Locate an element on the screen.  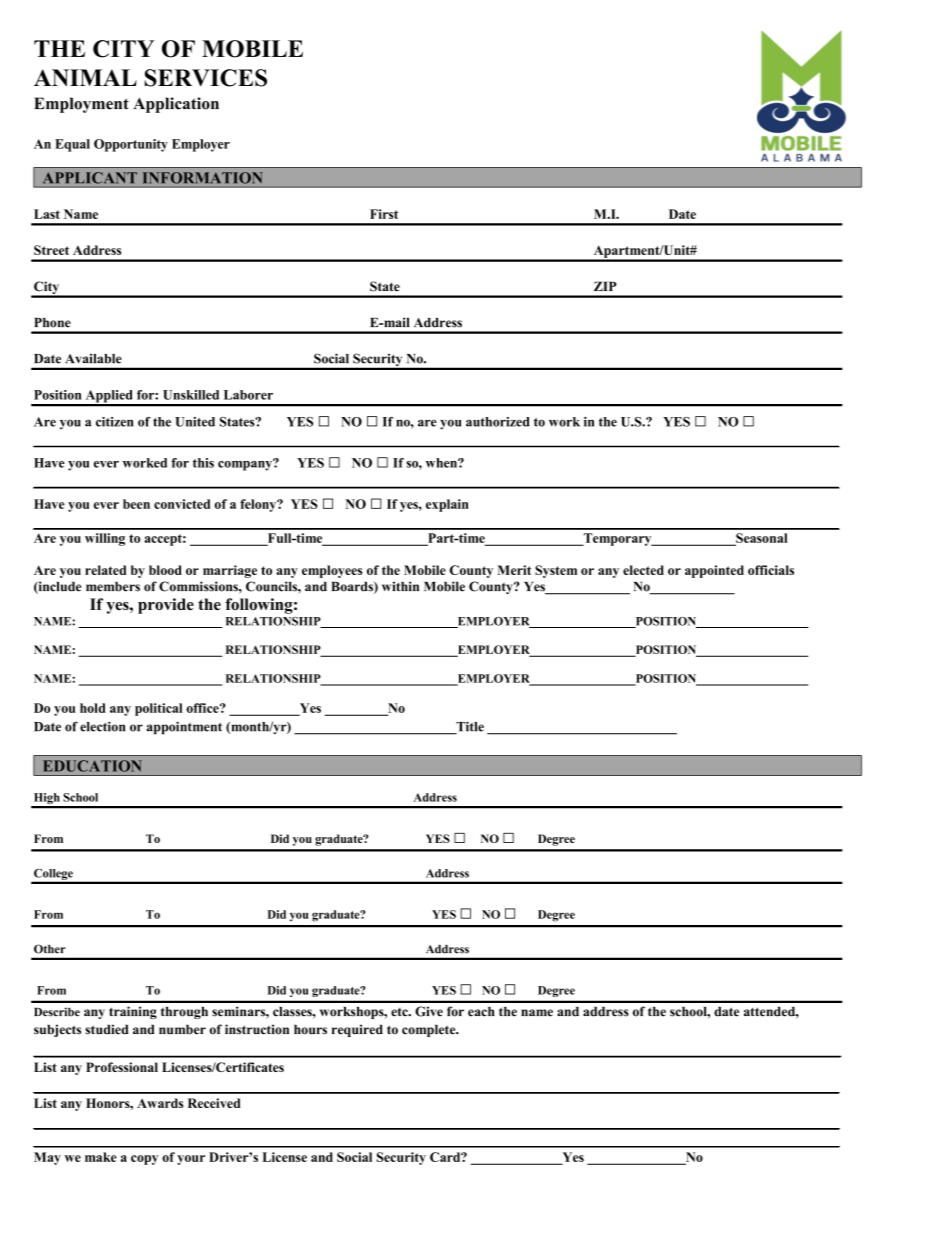
appointed is located at coordinates (714, 571).
